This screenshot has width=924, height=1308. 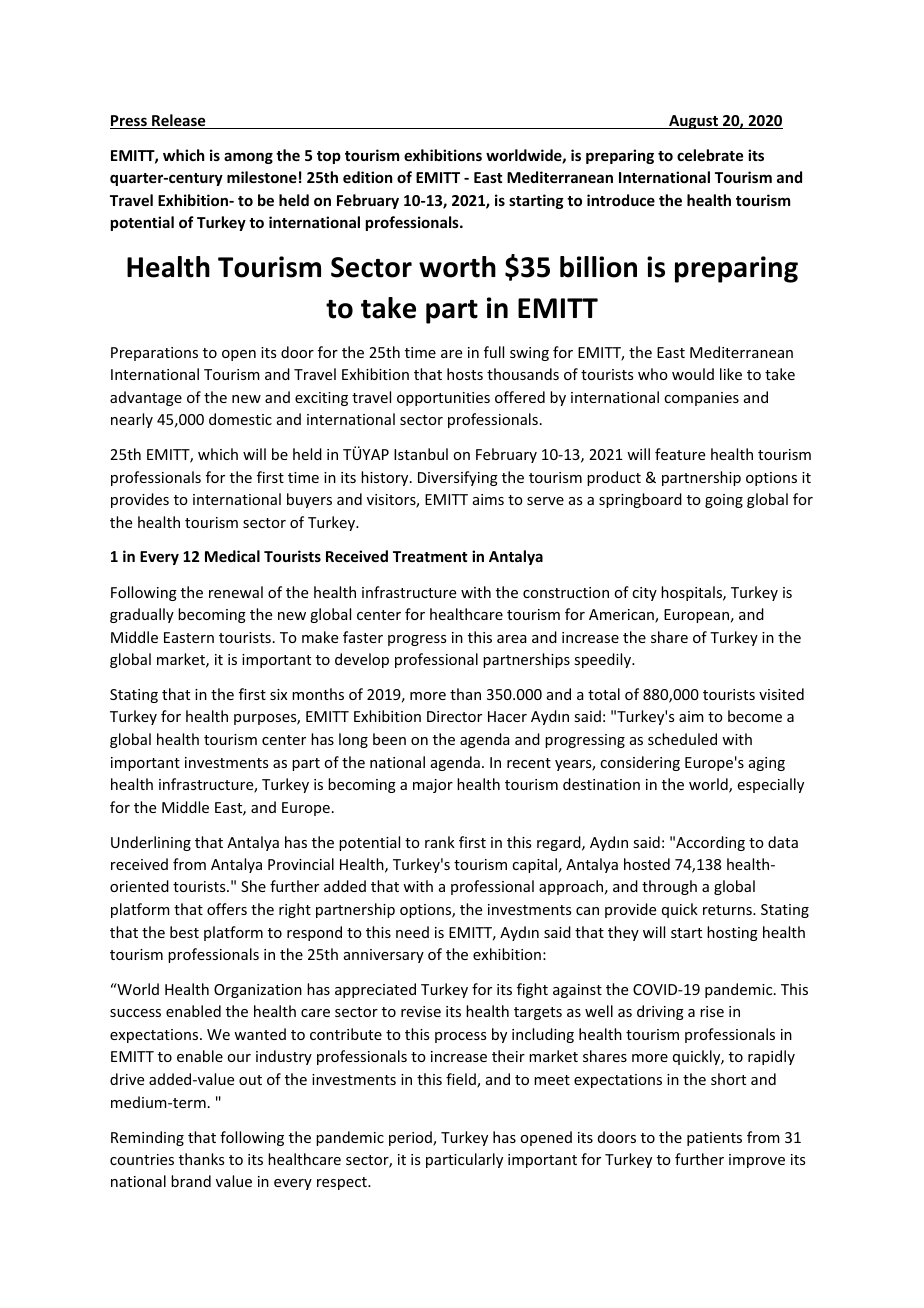 I want to click on gradually, so click(x=142, y=615).
